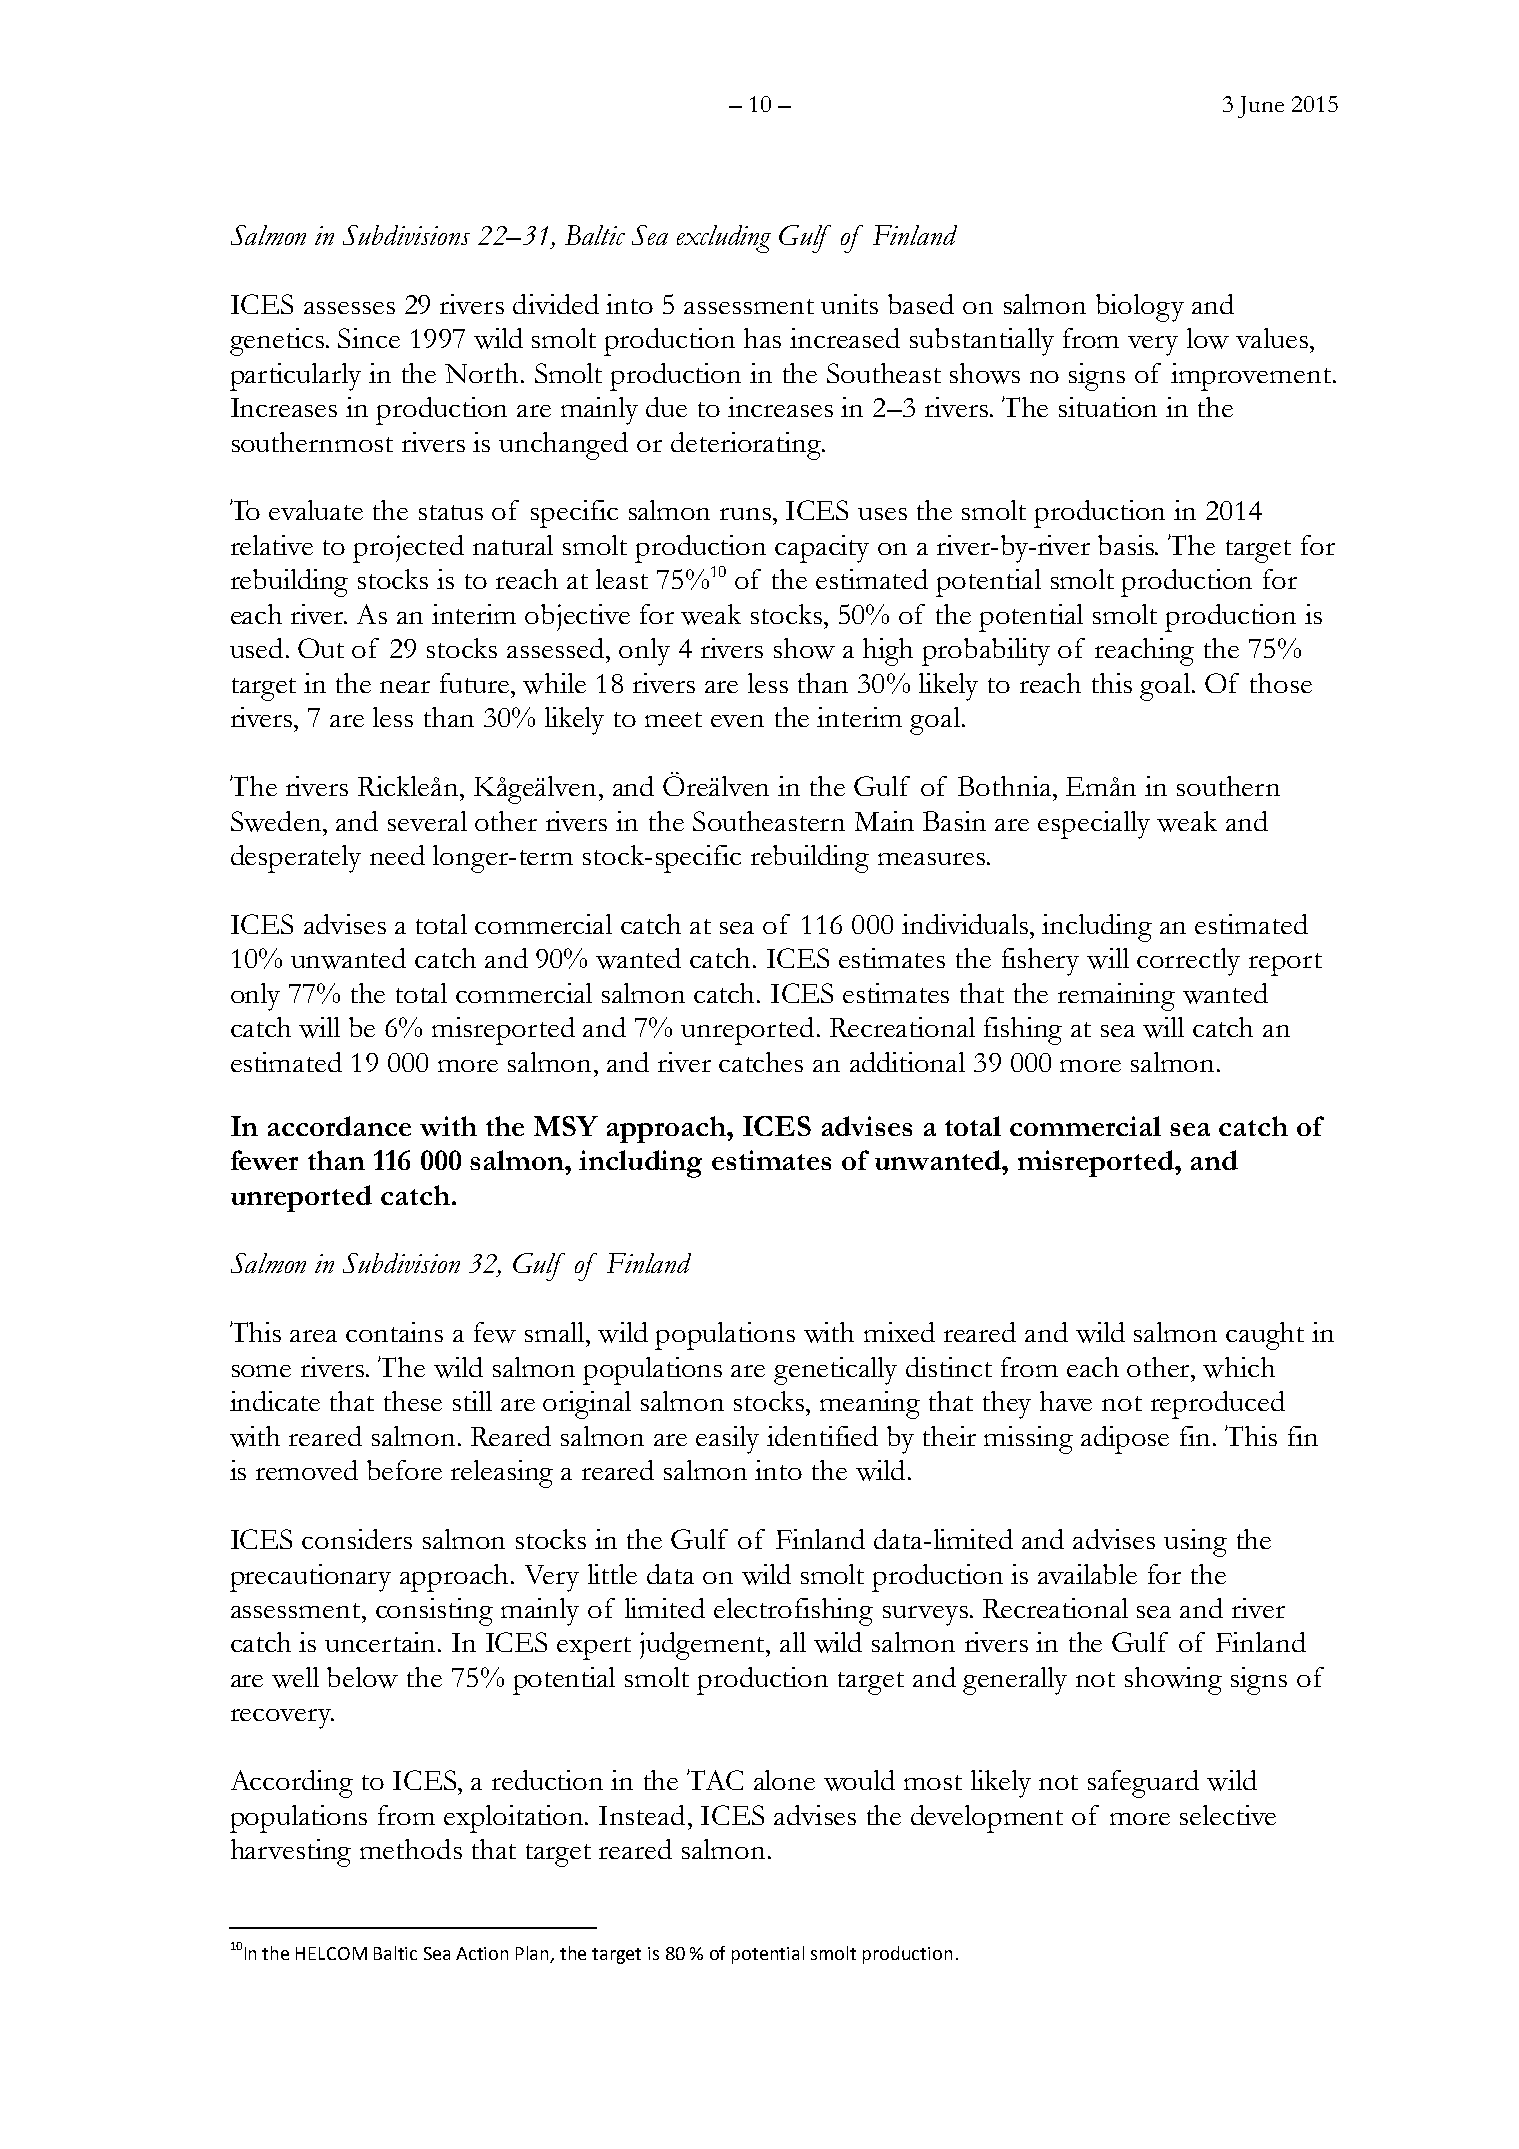 The height and width of the screenshot is (2149, 1519). What do you see at coordinates (1188, 962) in the screenshot?
I see `correctly` at bounding box center [1188, 962].
